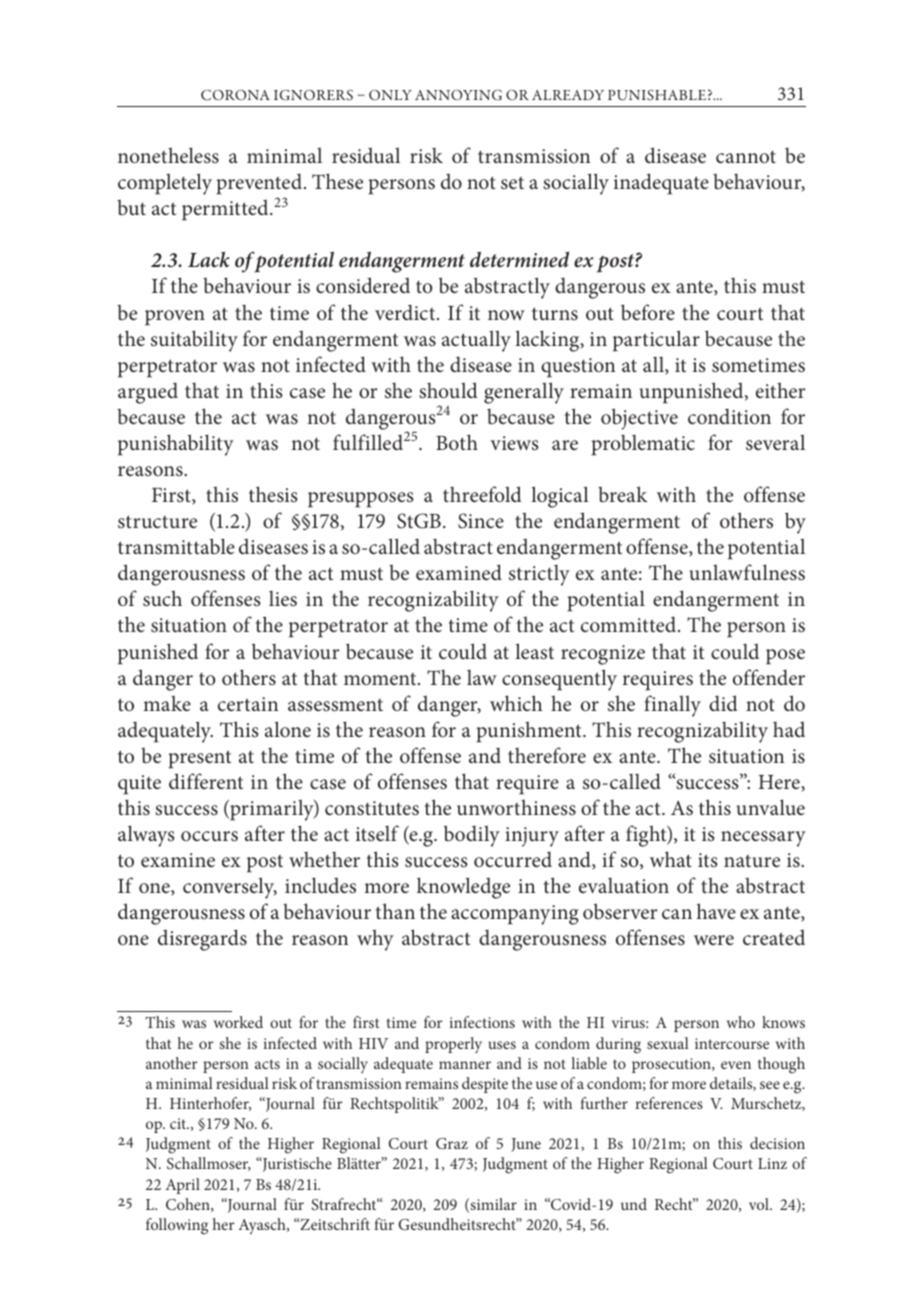 Image resolution: width=923 pixels, height=1316 pixels. What do you see at coordinates (482, 494) in the screenshot?
I see `threefold` at bounding box center [482, 494].
